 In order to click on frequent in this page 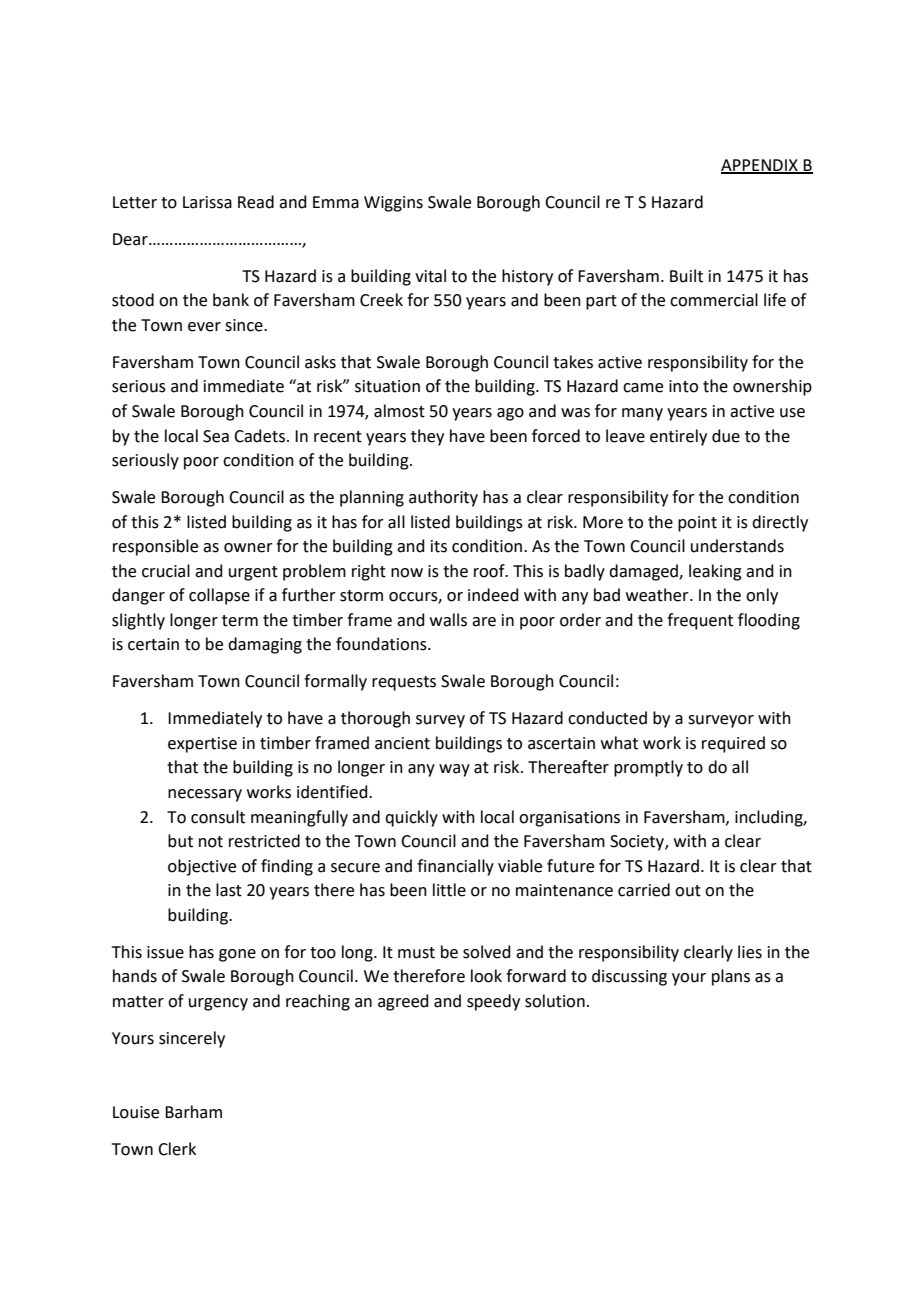, I will do `click(700, 621)`.
